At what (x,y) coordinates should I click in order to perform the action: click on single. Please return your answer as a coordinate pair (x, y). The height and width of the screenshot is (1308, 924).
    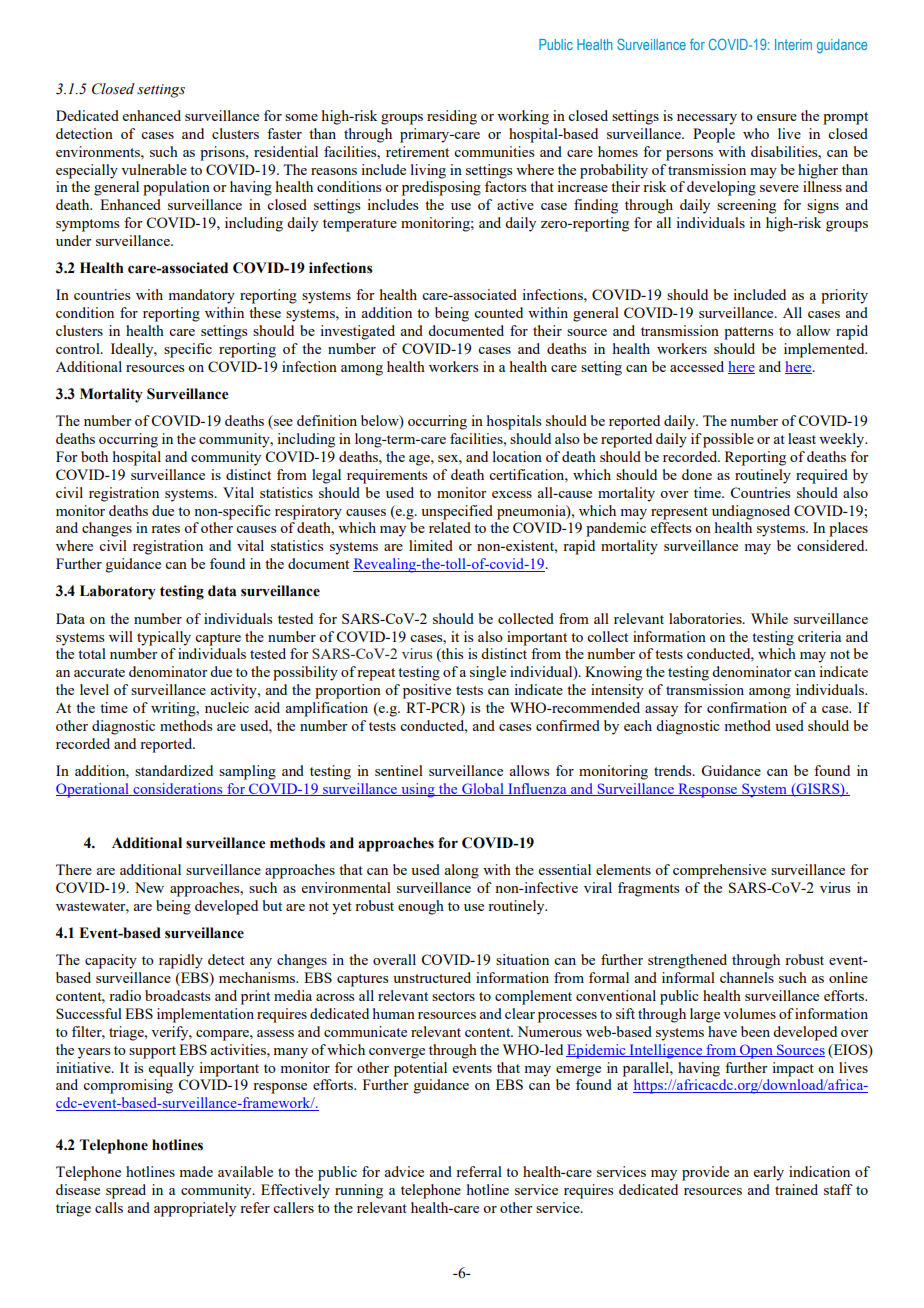
    Looking at the image, I should click on (488, 673).
